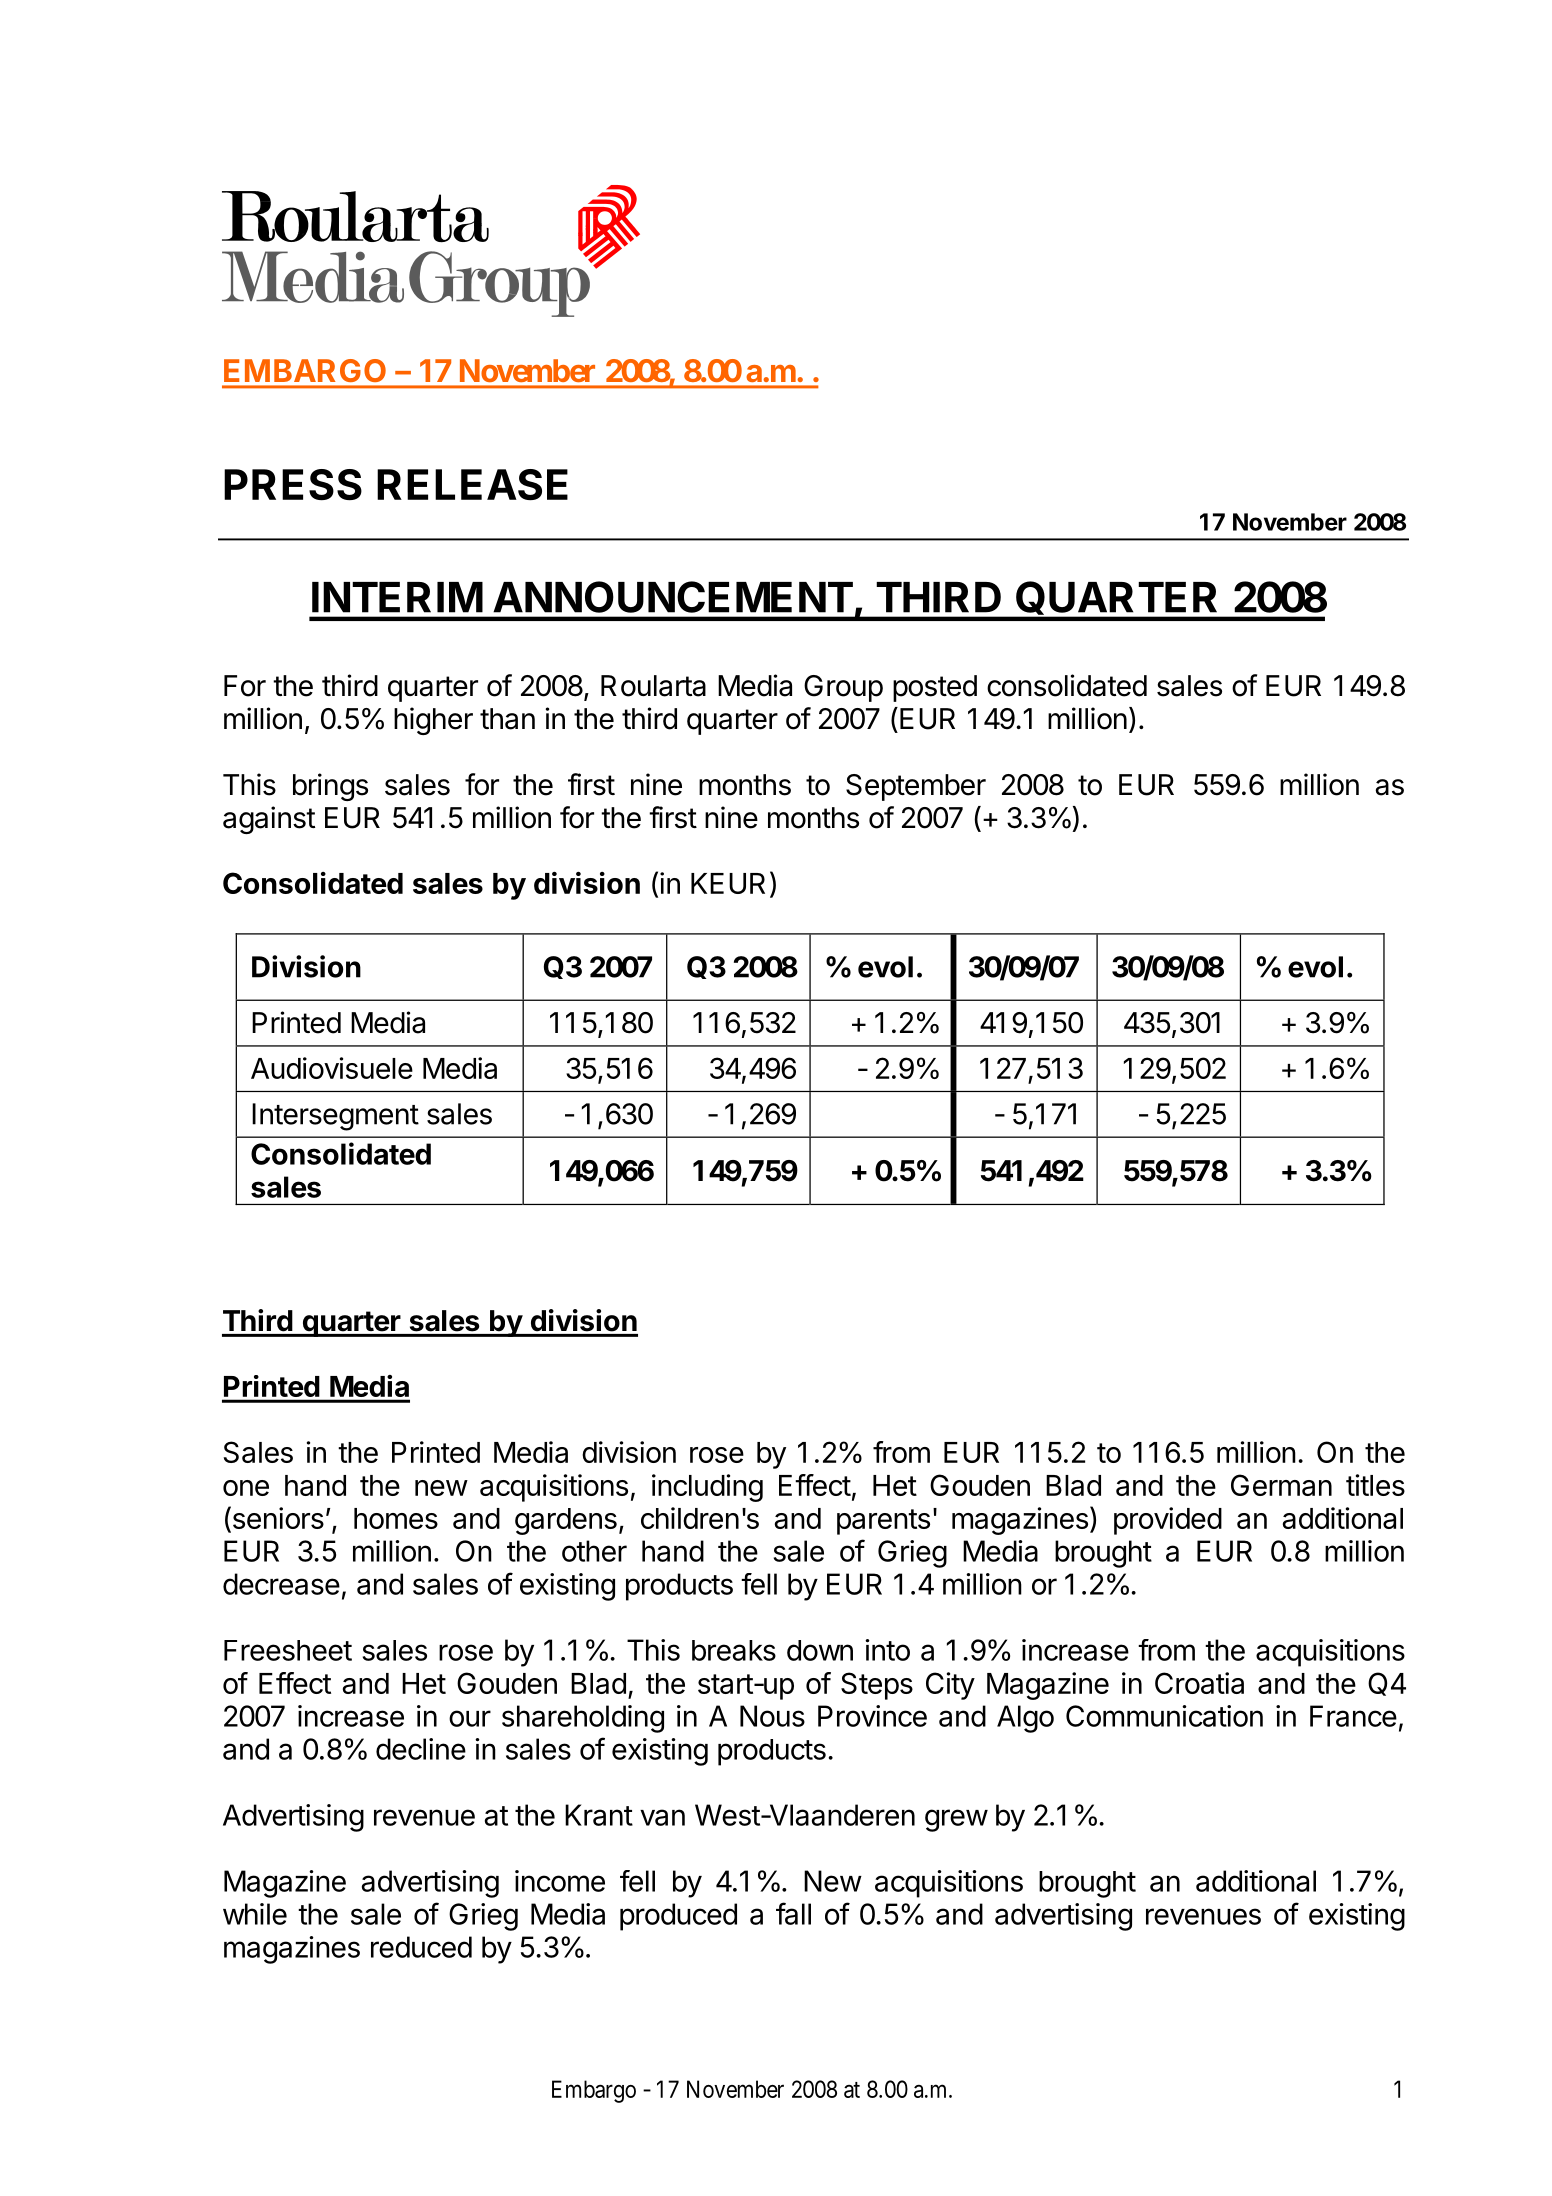  What do you see at coordinates (707, 1488) in the screenshot?
I see `including` at bounding box center [707, 1488].
